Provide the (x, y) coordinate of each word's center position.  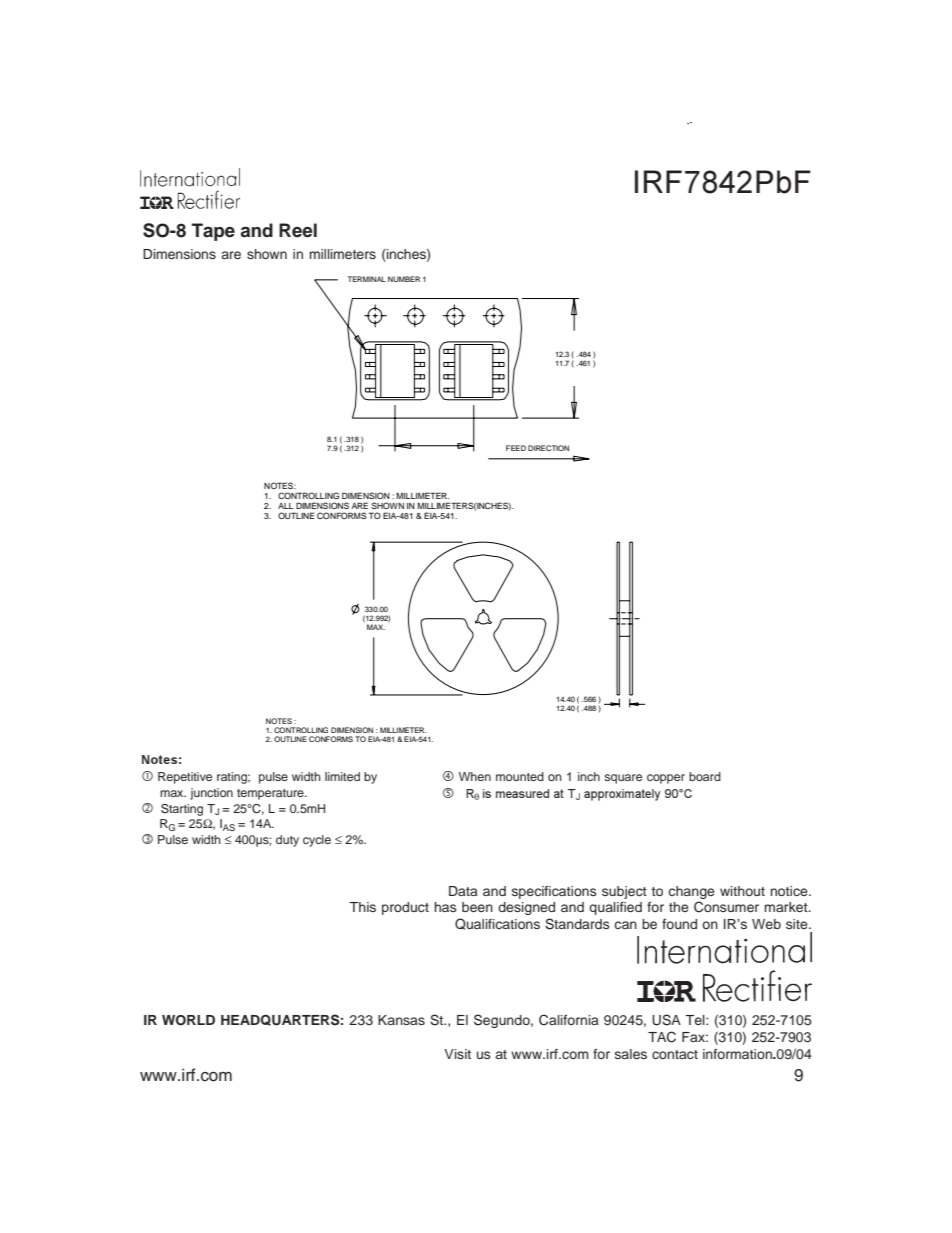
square (623, 779)
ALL (286, 506)
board (705, 776)
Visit (457, 1054)
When (475, 776)
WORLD (188, 1020)
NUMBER (404, 279)
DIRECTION (548, 448)
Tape (213, 232)
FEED (516, 448)
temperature (271, 794)
